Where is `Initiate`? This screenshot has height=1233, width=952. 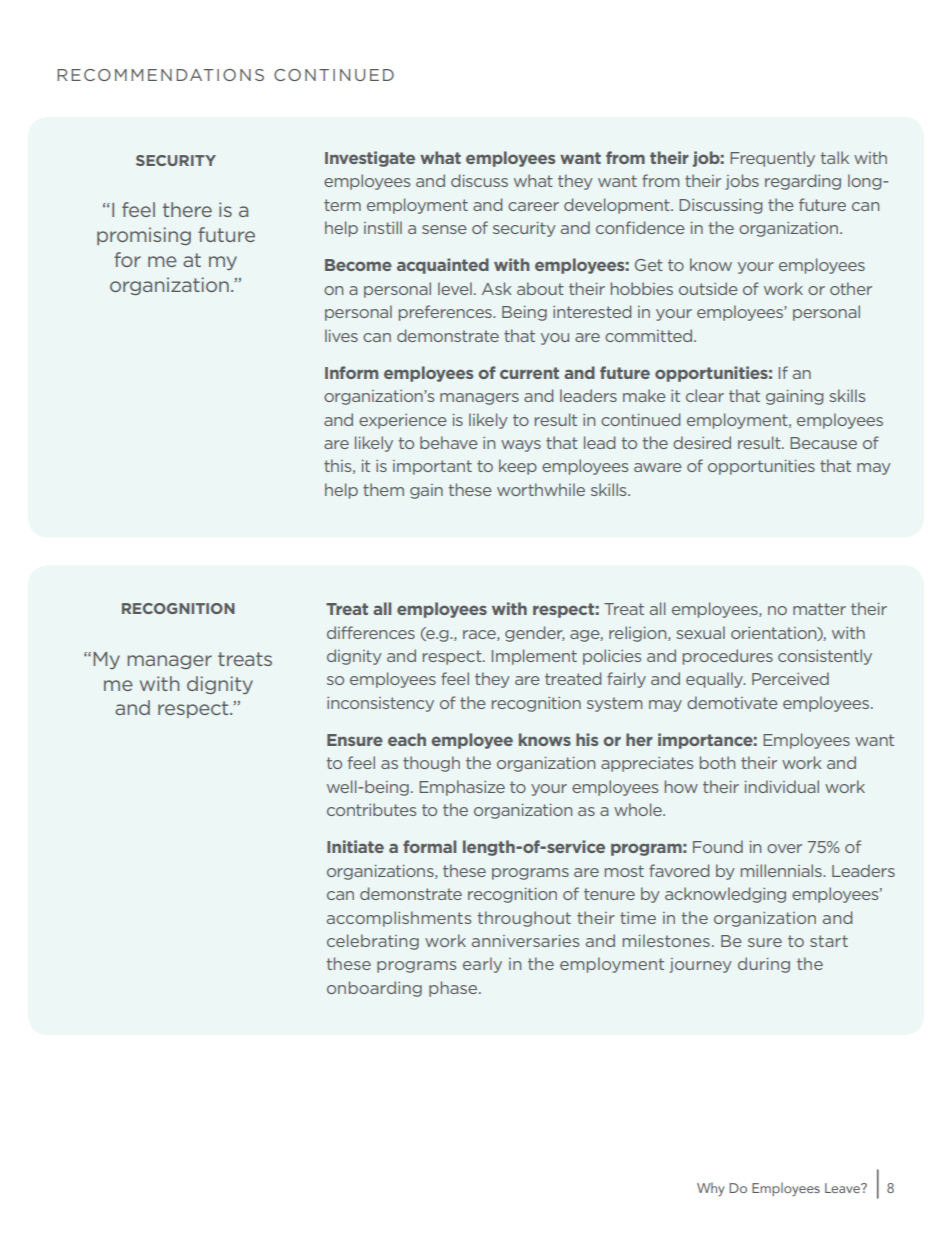 Initiate is located at coordinates (355, 846).
